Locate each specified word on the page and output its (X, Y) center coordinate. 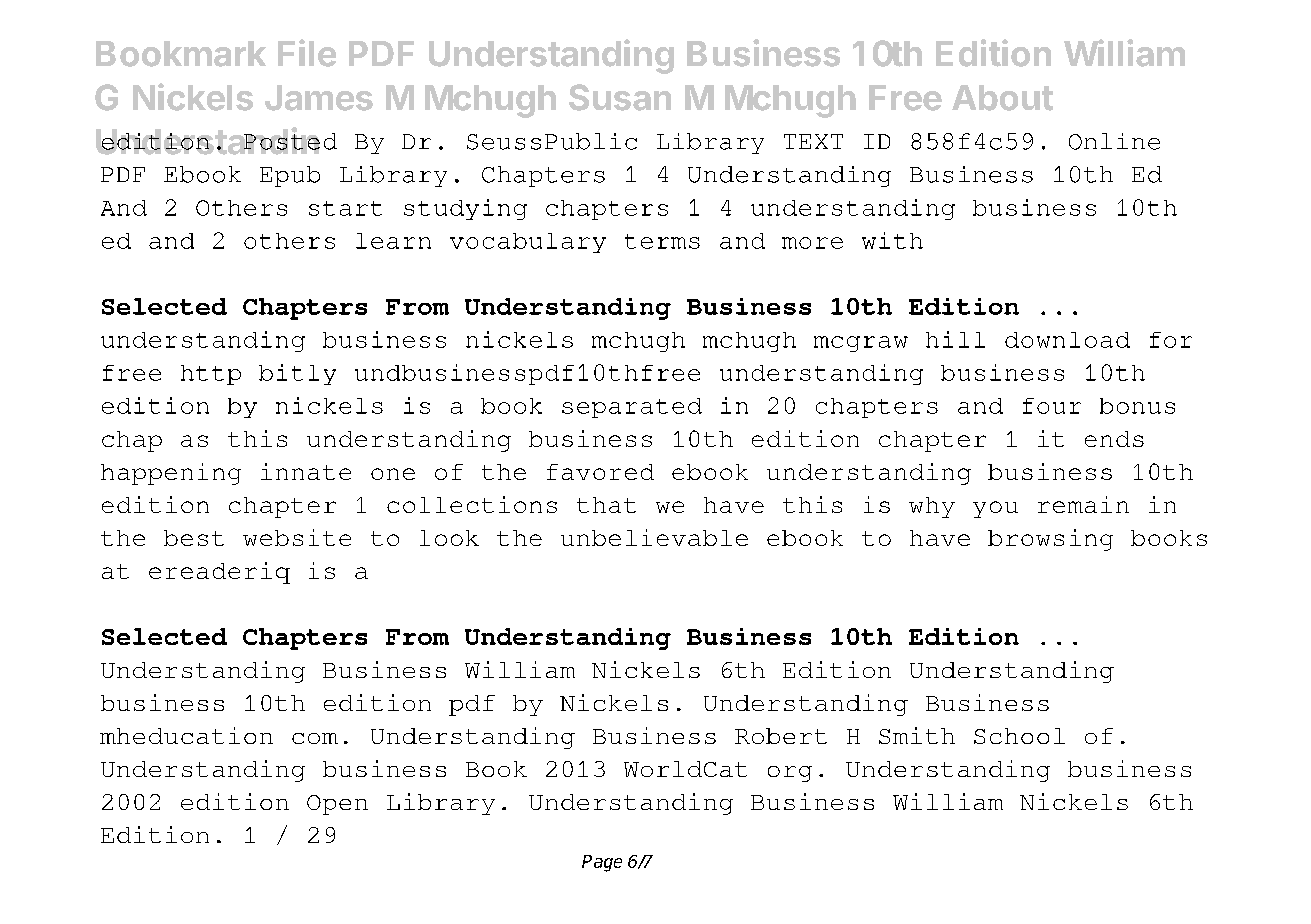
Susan (620, 97)
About (1002, 98)
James (319, 98)
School (1019, 736)
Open (337, 805)
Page (602, 863)
